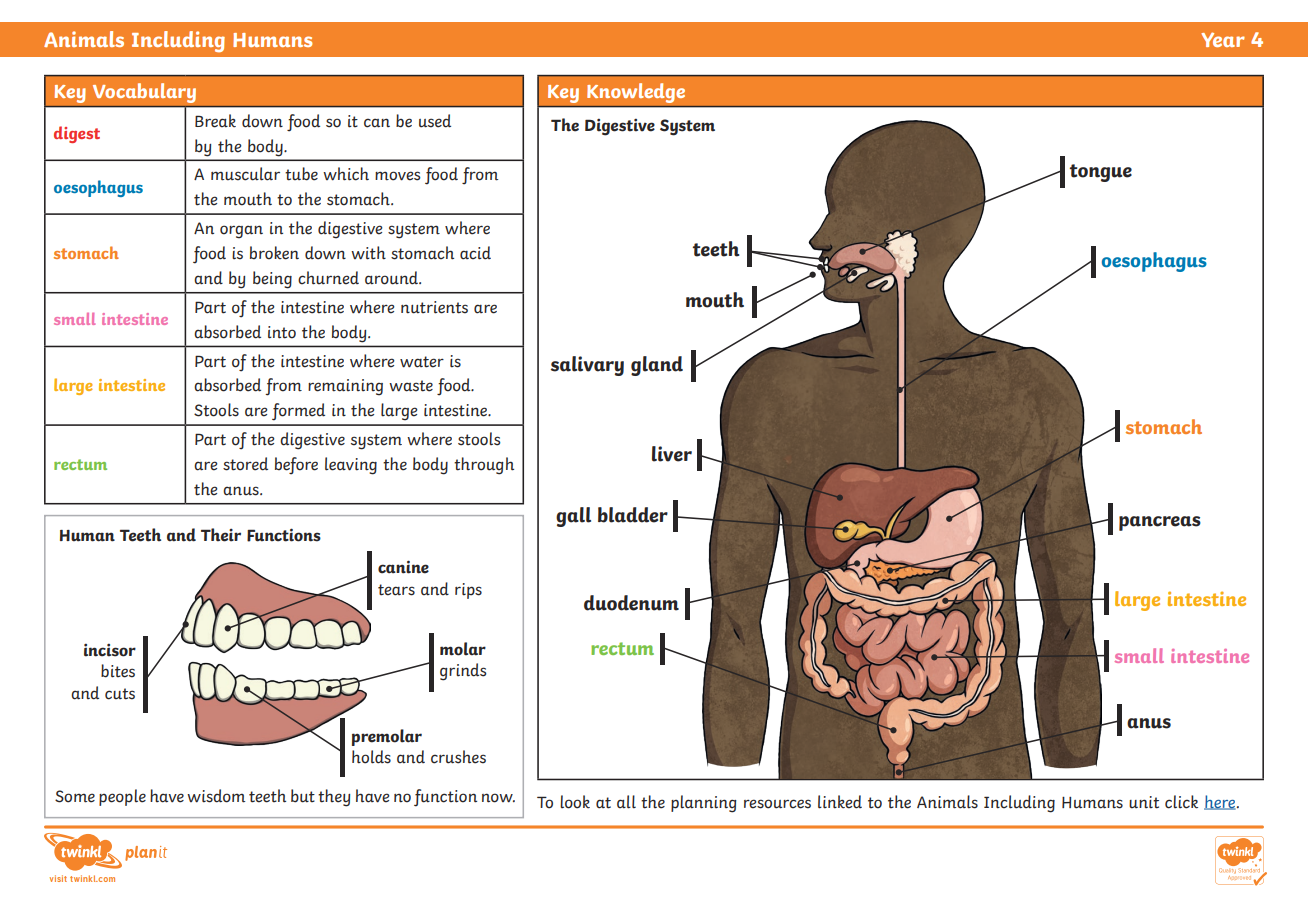 The image size is (1308, 924). Describe the element at coordinates (636, 93) in the document. I see `Knowledge` at that location.
